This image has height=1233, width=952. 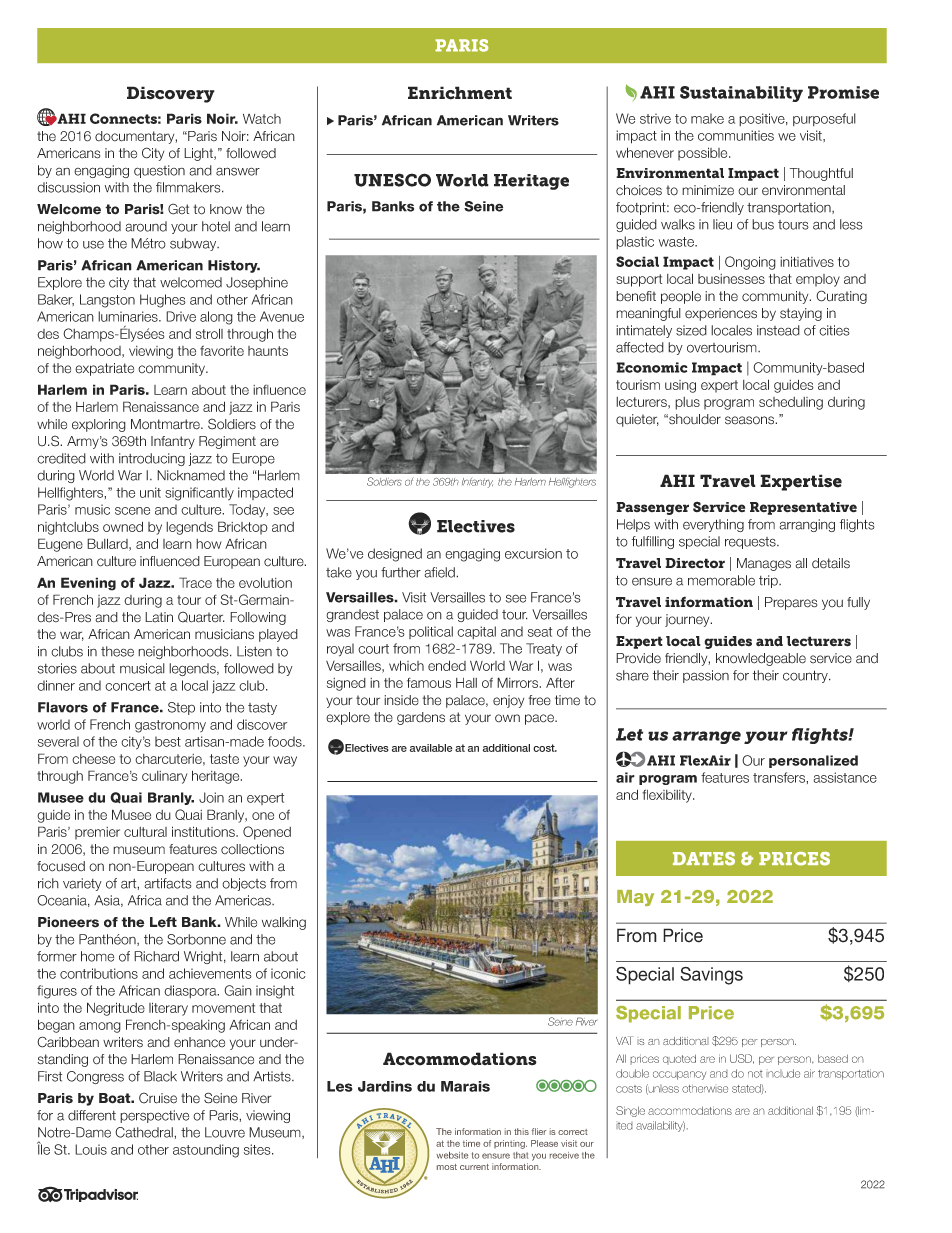 I want to click on question, so click(x=159, y=171).
